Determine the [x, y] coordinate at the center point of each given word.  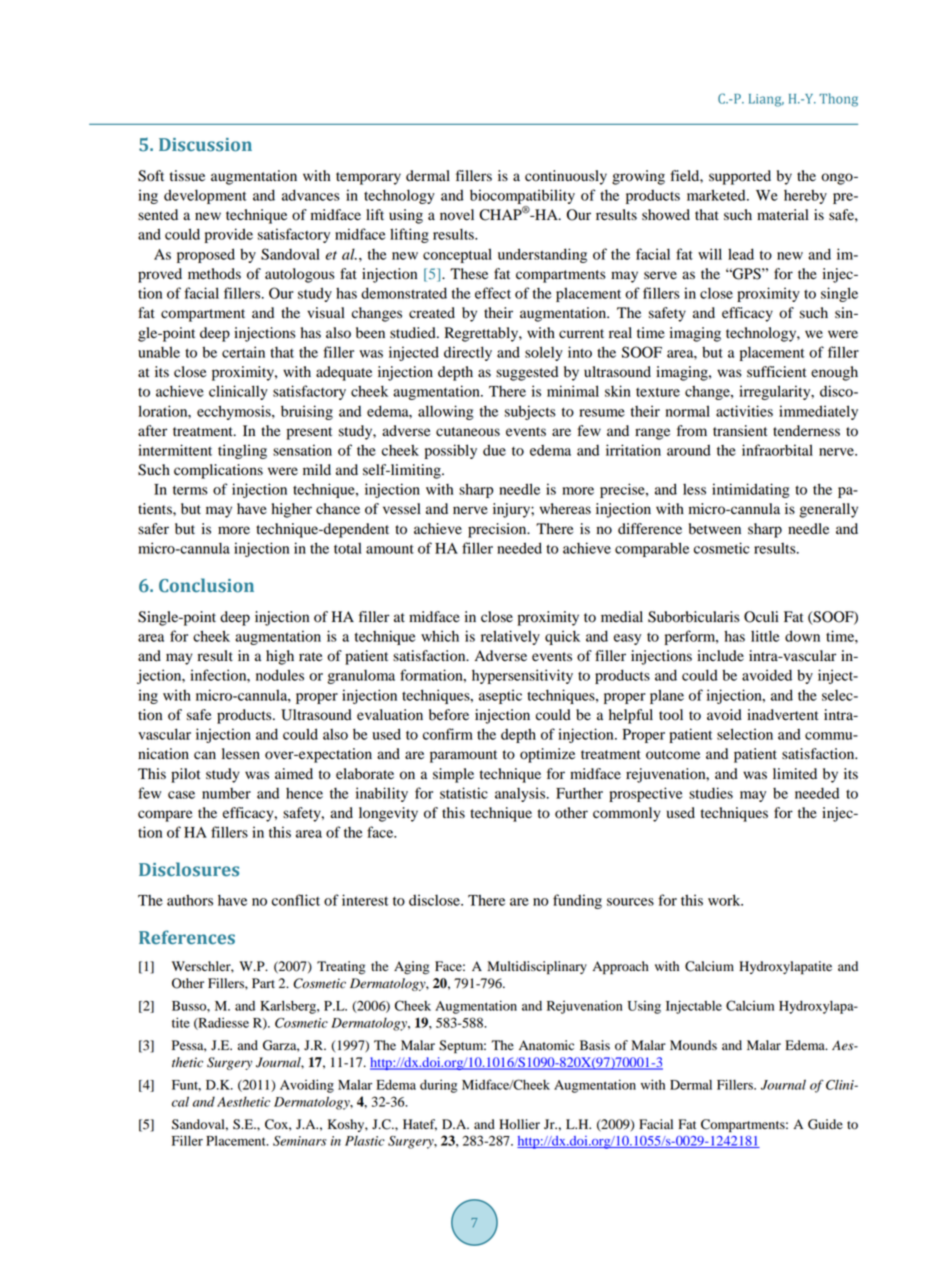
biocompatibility [522, 196]
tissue [187, 176]
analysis [521, 794]
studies [711, 793]
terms [190, 490]
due [494, 450]
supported [740, 177]
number [226, 793]
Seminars [300, 1141]
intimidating [751, 490]
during [438, 1086]
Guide [825, 1124]
